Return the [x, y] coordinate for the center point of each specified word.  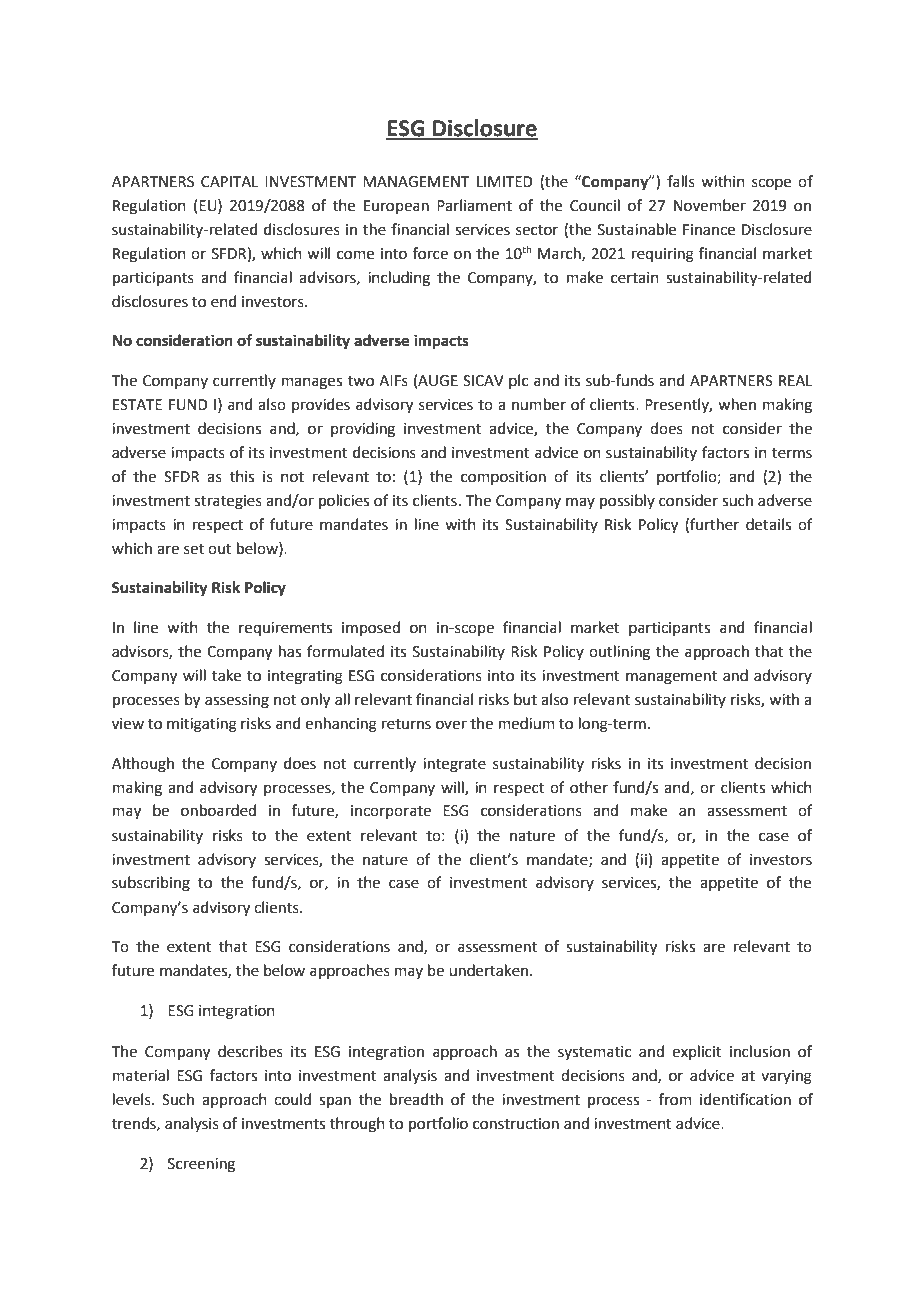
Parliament [474, 205]
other [589, 787]
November [710, 205]
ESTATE [137, 405]
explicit [697, 1052]
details [768, 524]
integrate [454, 765]
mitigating [202, 725]
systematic [594, 1053]
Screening [201, 1165]
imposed [371, 628]
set [194, 549]
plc [518, 381]
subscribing [151, 884]
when [737, 404]
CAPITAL [229, 182]
